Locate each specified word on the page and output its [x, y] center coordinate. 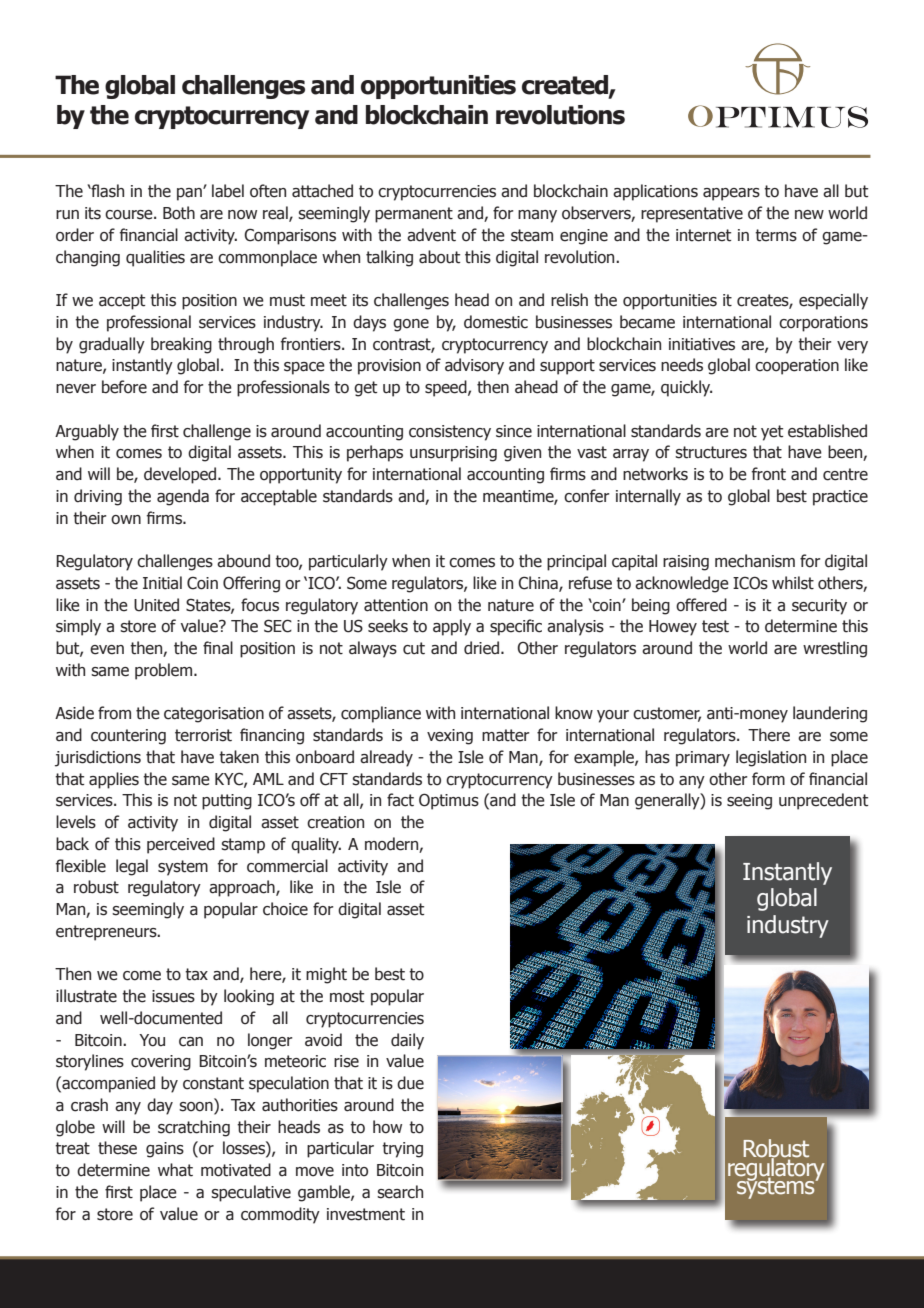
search [400, 1192]
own [126, 520]
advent [431, 235]
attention [396, 605]
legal [132, 867]
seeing [749, 802]
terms [776, 235]
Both [179, 213]
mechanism [755, 561]
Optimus [449, 801]
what [175, 1170]
